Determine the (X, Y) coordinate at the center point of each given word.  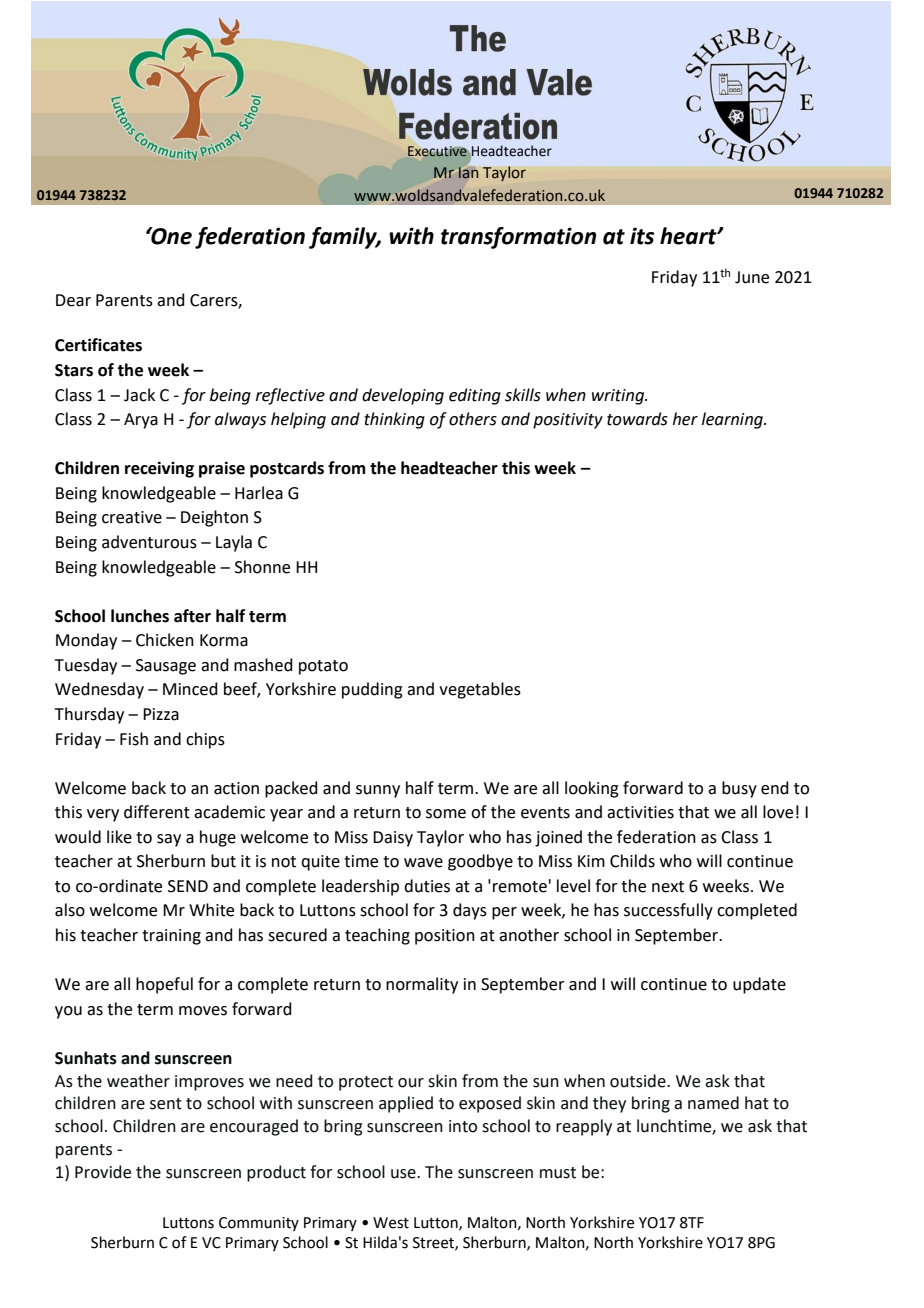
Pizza (161, 714)
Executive (437, 151)
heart (689, 236)
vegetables (480, 690)
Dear (73, 300)
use (404, 1174)
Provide (103, 1172)
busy (739, 789)
